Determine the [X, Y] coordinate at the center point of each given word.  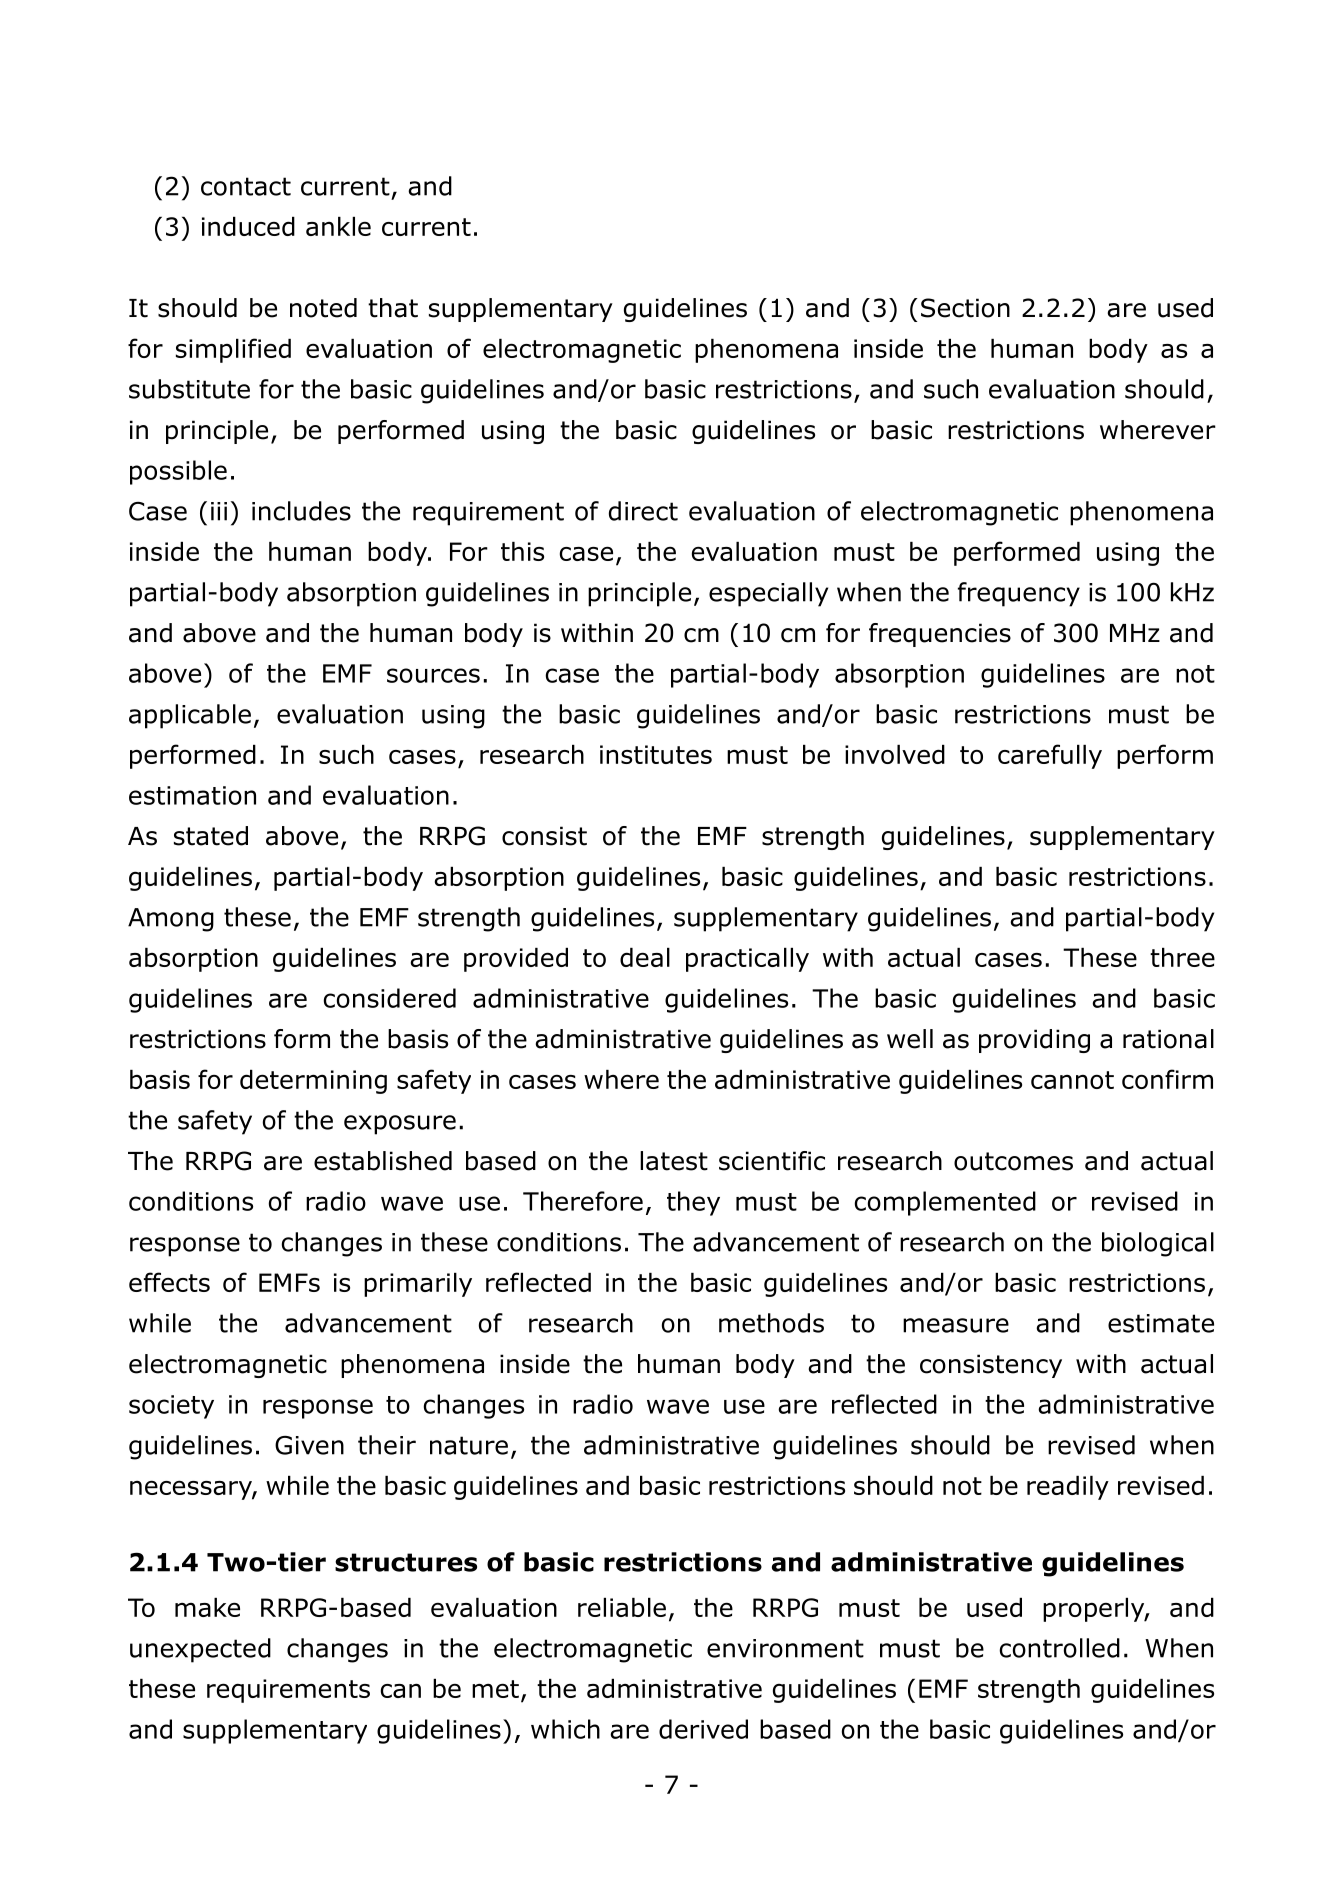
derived [703, 1729]
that [393, 308]
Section [965, 308]
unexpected [200, 1650]
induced [248, 226]
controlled [1059, 1648]
